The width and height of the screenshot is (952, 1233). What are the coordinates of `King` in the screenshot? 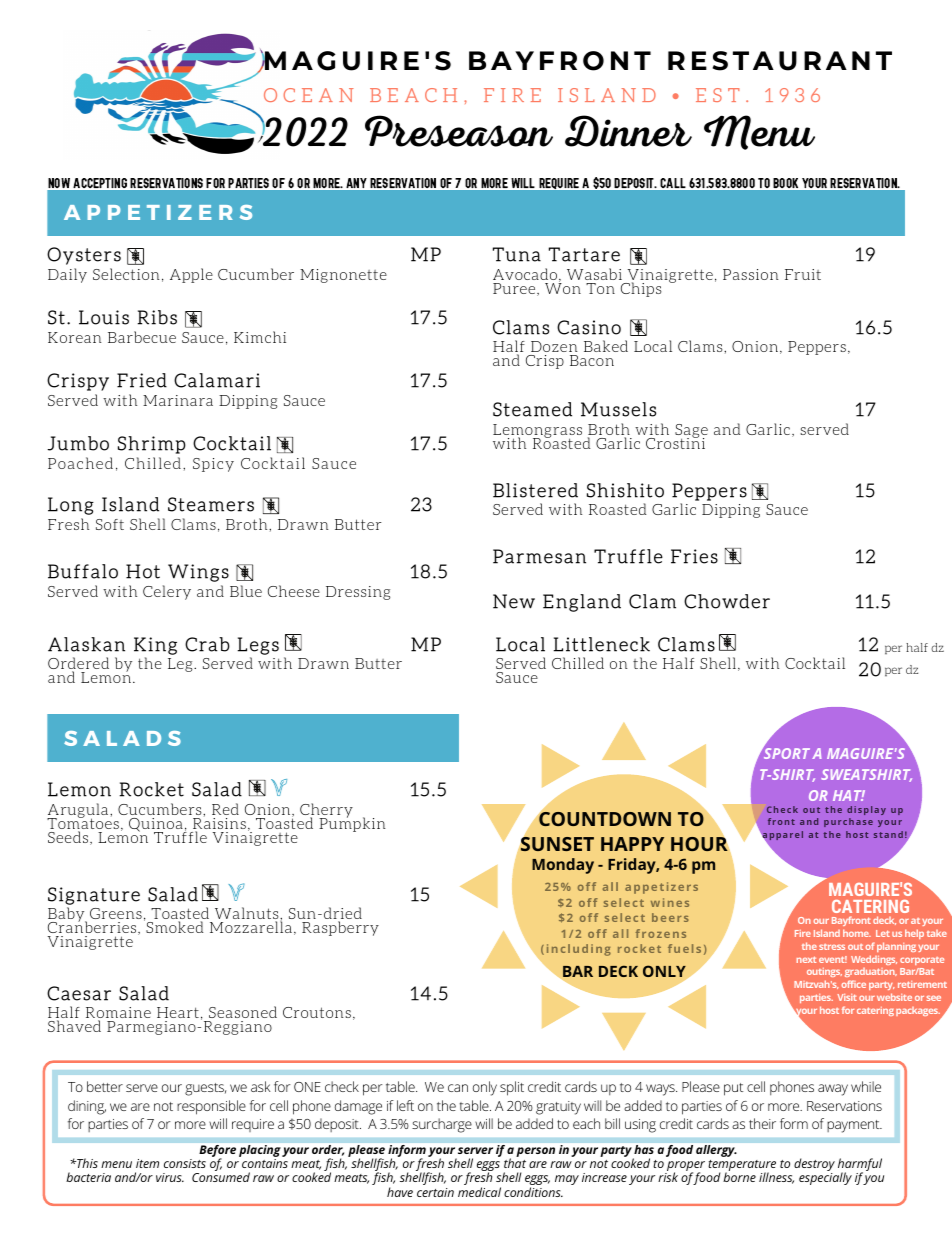 It's located at (155, 646).
